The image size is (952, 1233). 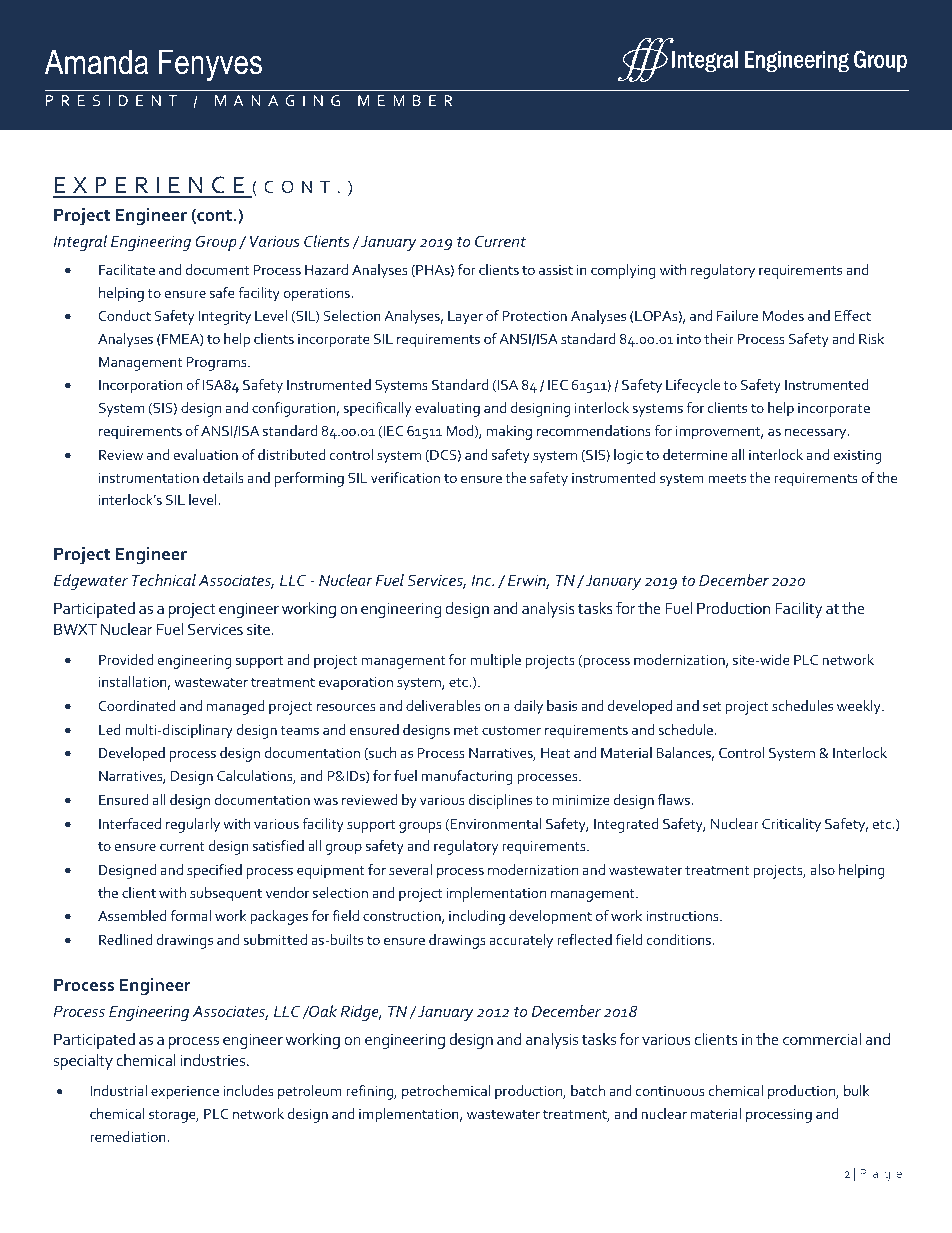 I want to click on batch, so click(x=588, y=1090).
